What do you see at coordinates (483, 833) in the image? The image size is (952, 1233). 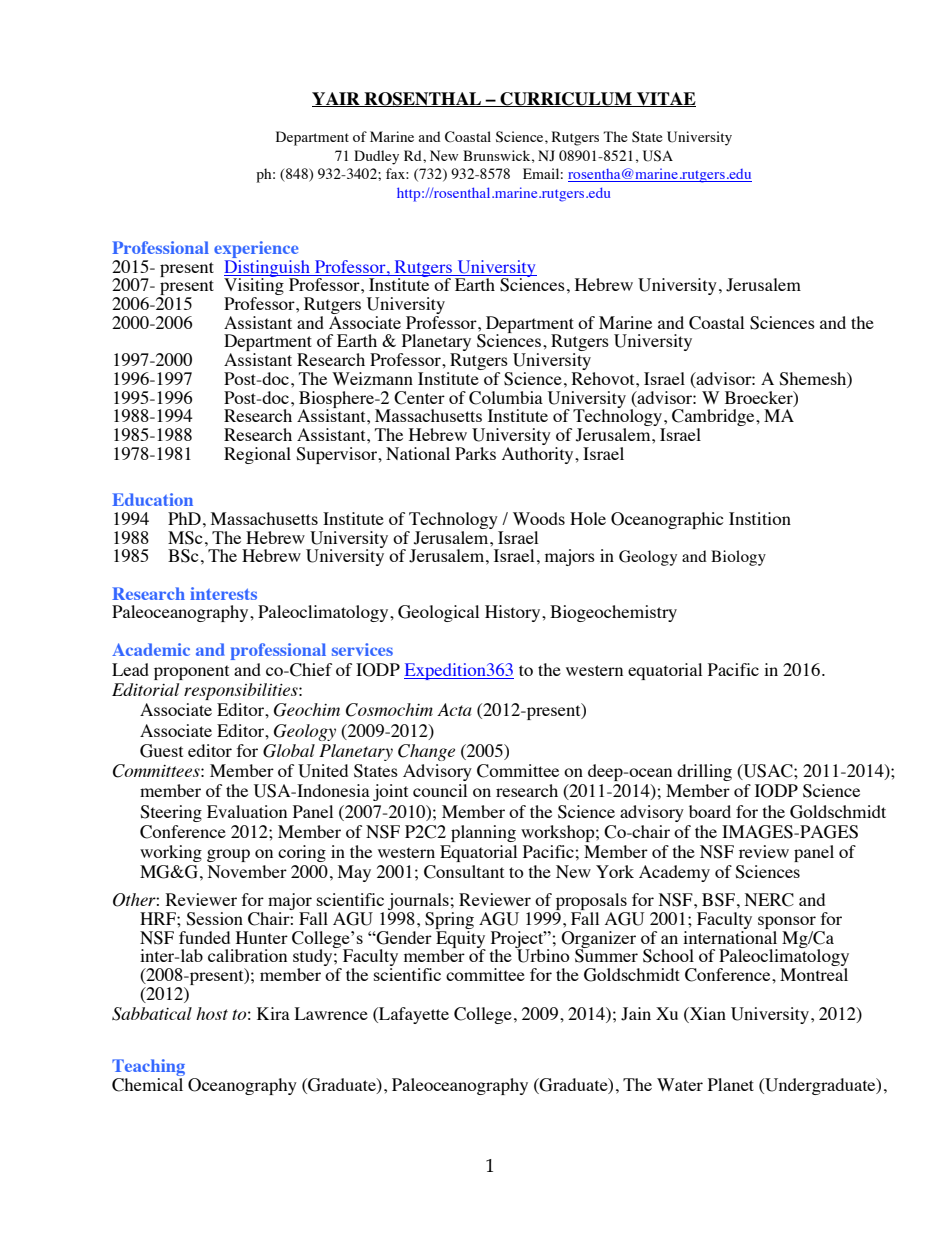 I see `planning` at bounding box center [483, 833].
